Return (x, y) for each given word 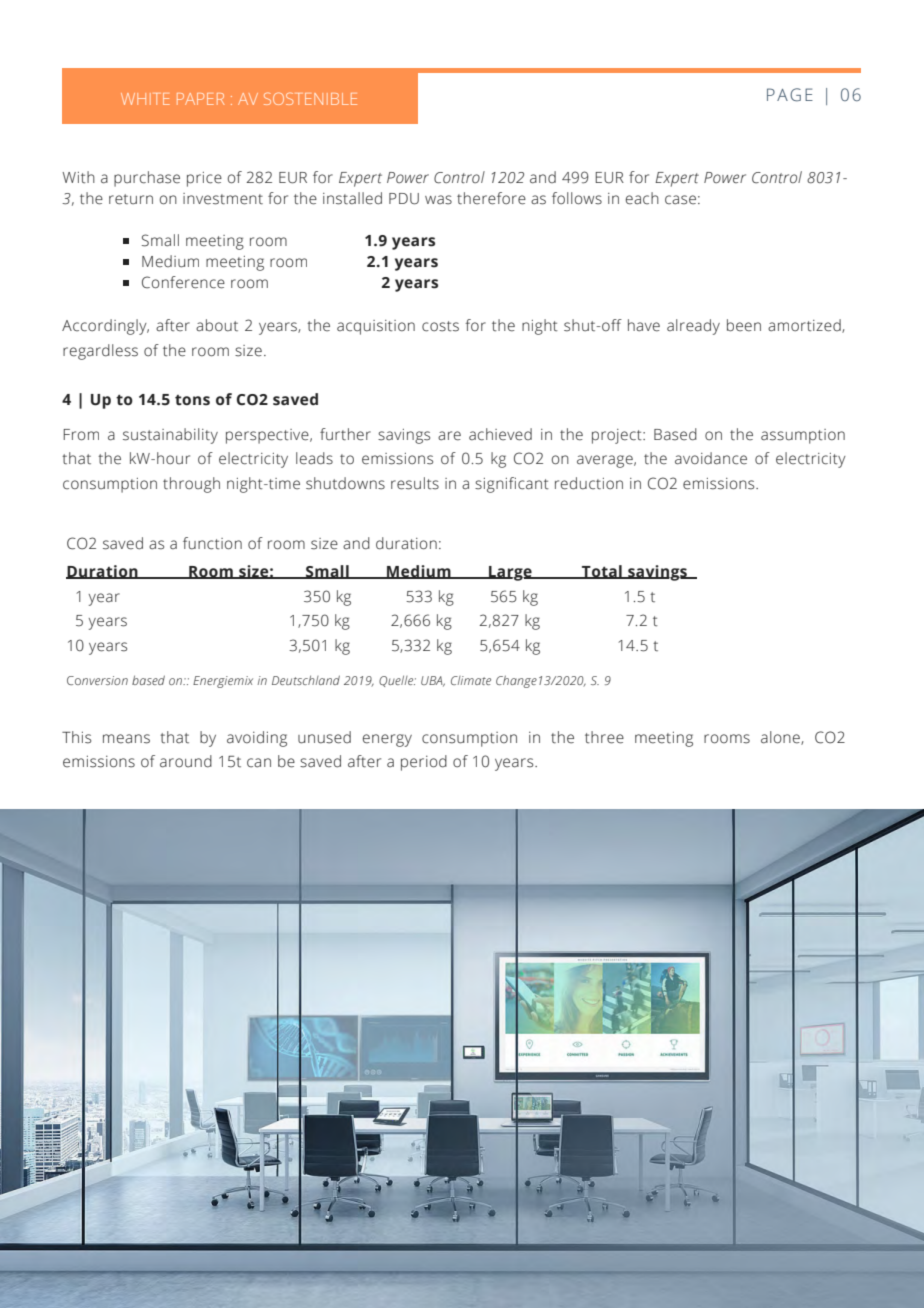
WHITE (145, 99)
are (449, 436)
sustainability (170, 436)
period (424, 763)
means (126, 739)
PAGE (790, 95)
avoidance (711, 458)
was (438, 200)
